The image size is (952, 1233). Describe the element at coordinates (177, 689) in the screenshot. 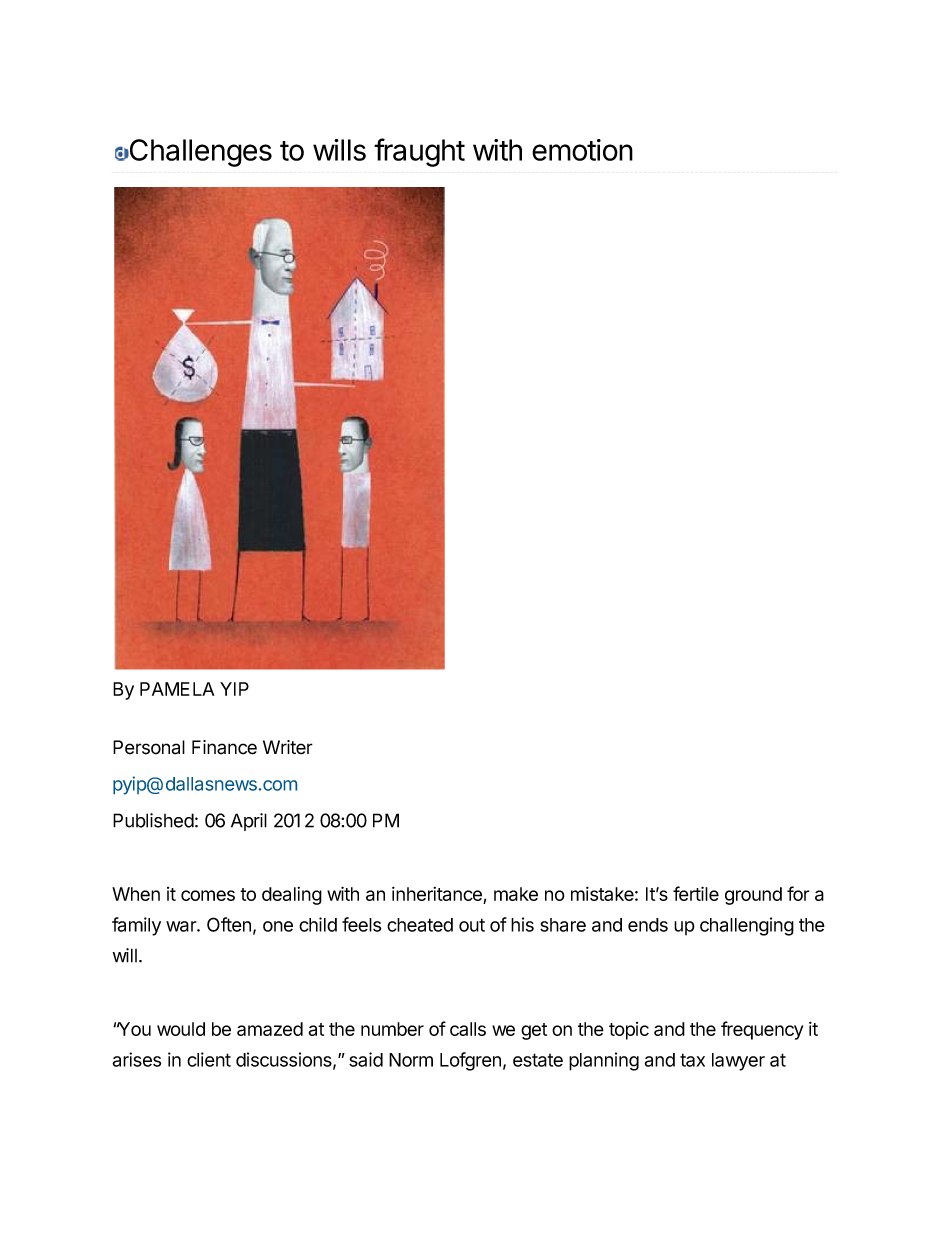

I see `PAMELA` at that location.
